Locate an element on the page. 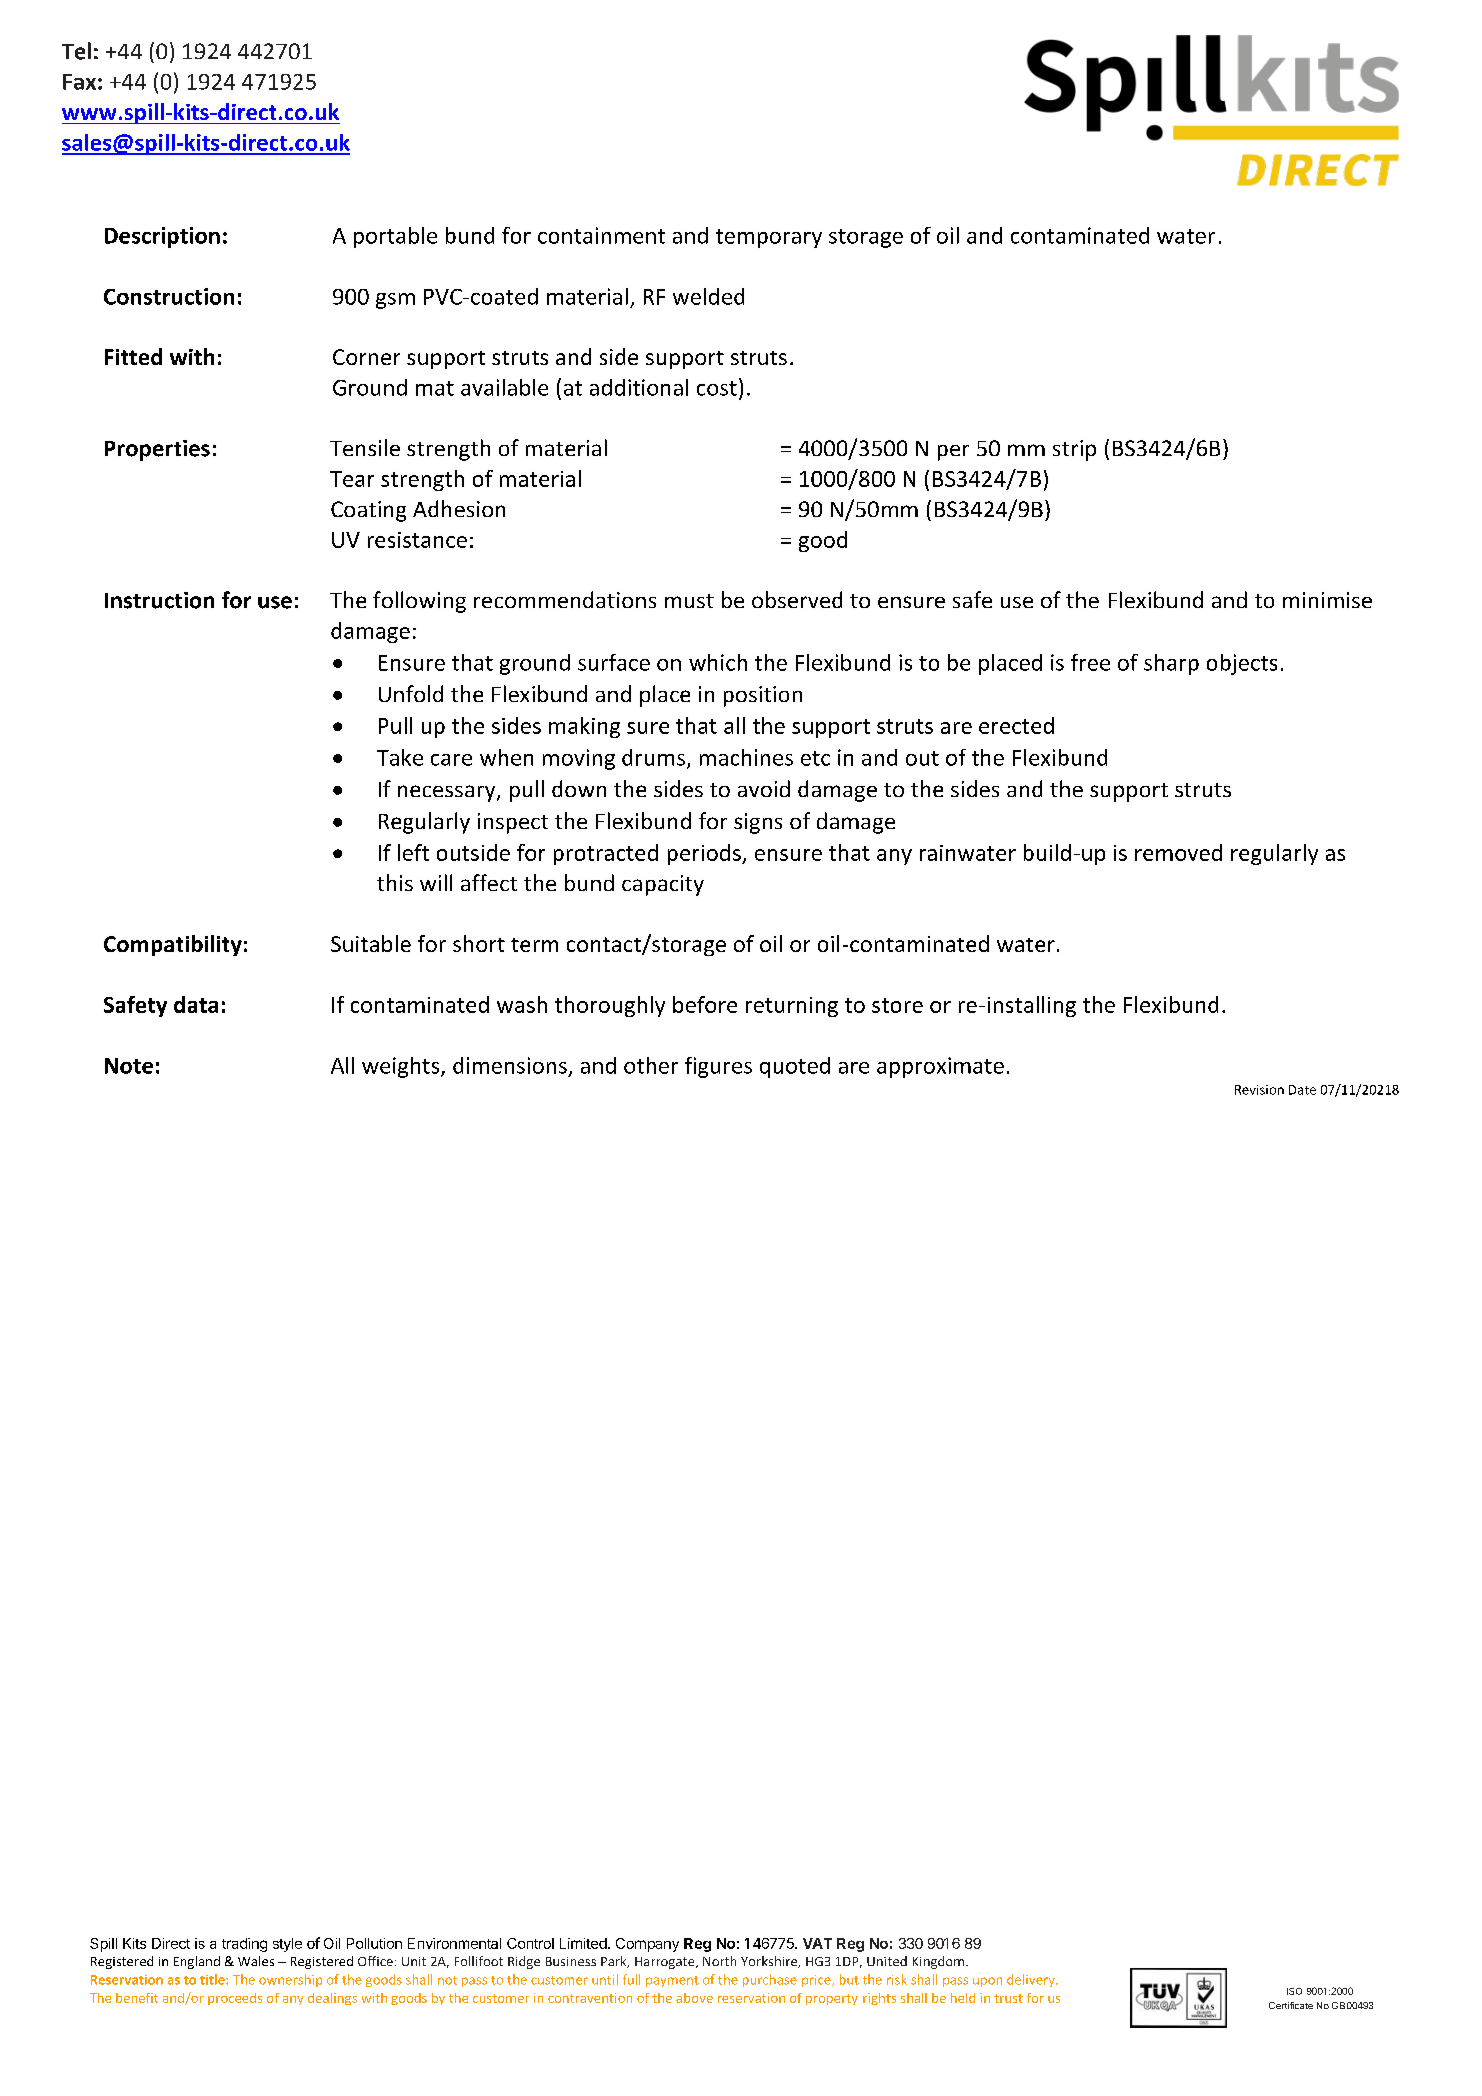 The width and height of the image is (1482, 2096). trading is located at coordinates (244, 1945).
